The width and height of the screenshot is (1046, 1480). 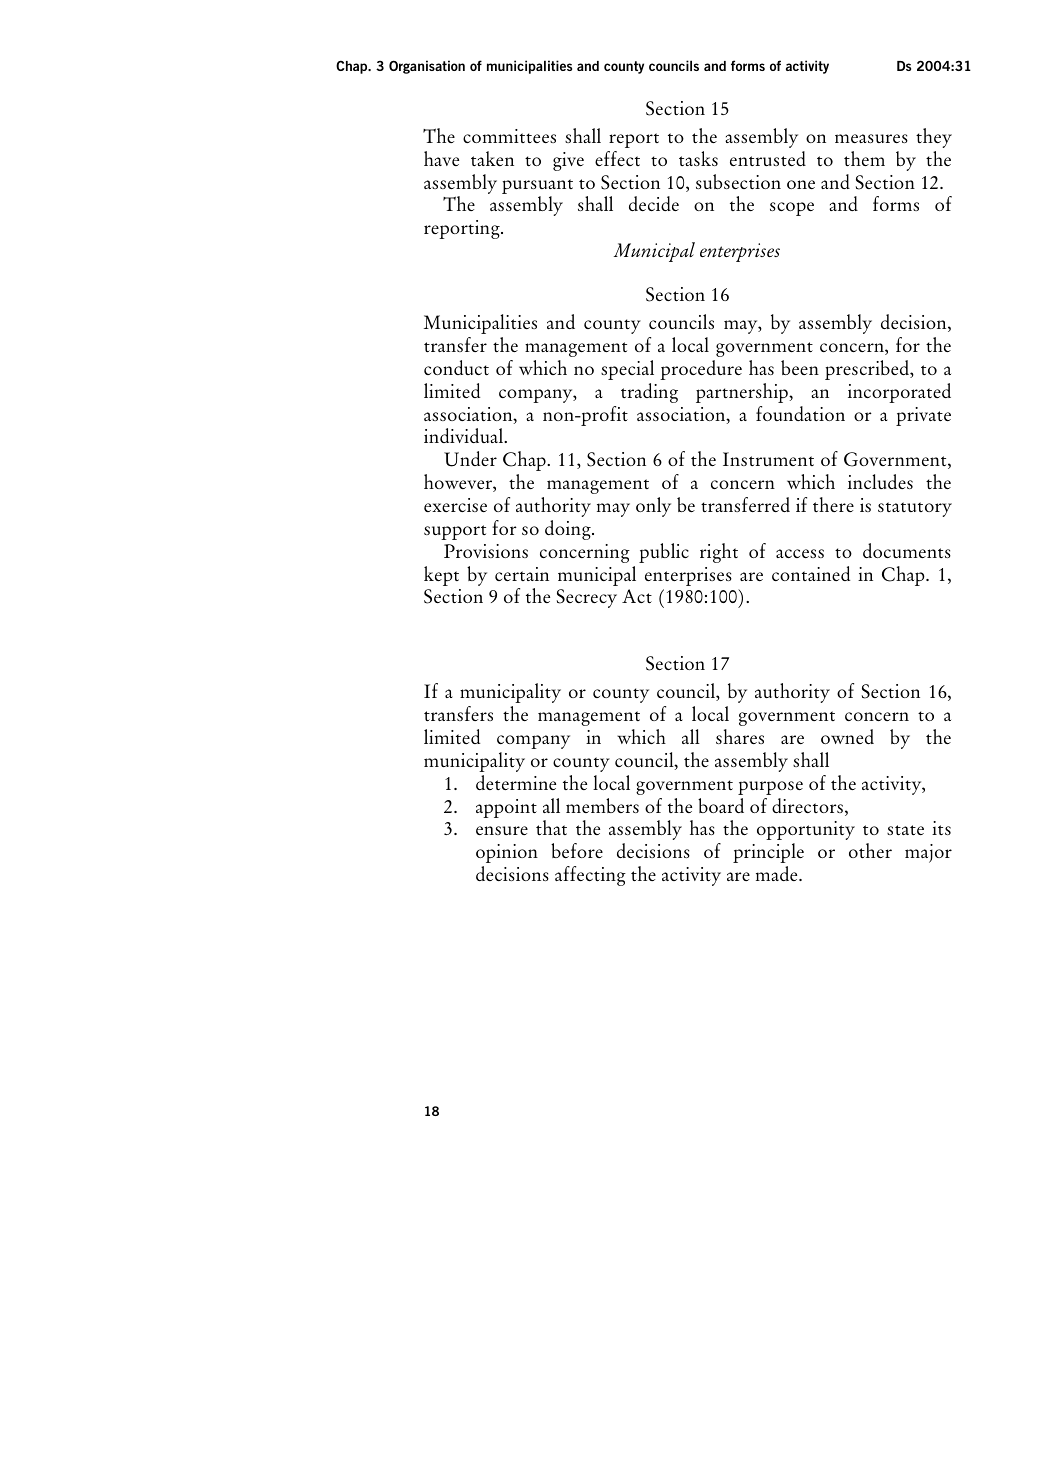 What do you see at coordinates (509, 136) in the screenshot?
I see `committees` at bounding box center [509, 136].
